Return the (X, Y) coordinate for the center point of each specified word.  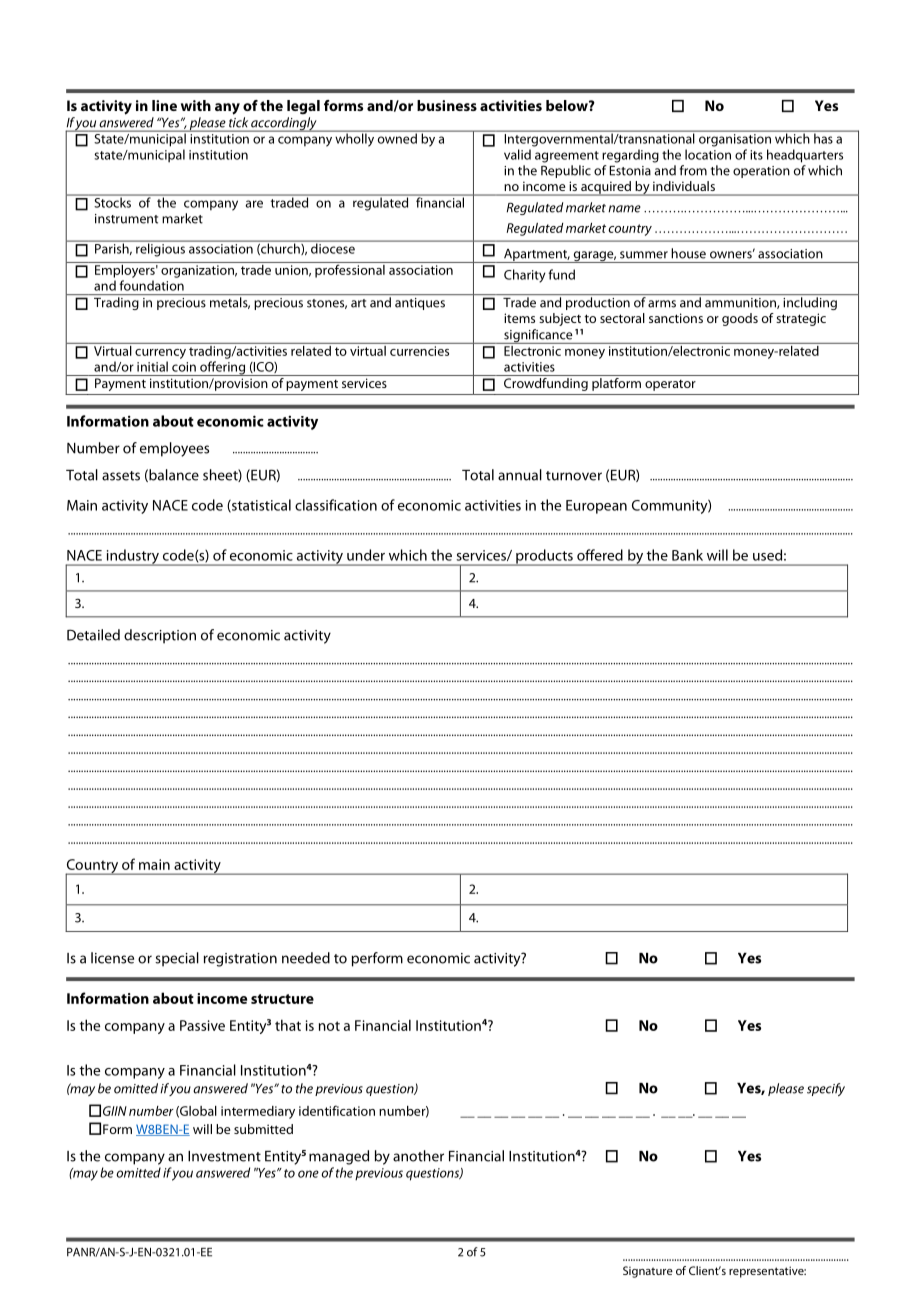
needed (306, 958)
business (447, 105)
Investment (224, 1156)
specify (826, 1089)
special (177, 959)
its (756, 155)
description (160, 636)
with (196, 105)
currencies (419, 351)
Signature (648, 1272)
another (418, 1156)
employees (174, 449)
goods (740, 319)
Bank (687, 555)
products (544, 557)
